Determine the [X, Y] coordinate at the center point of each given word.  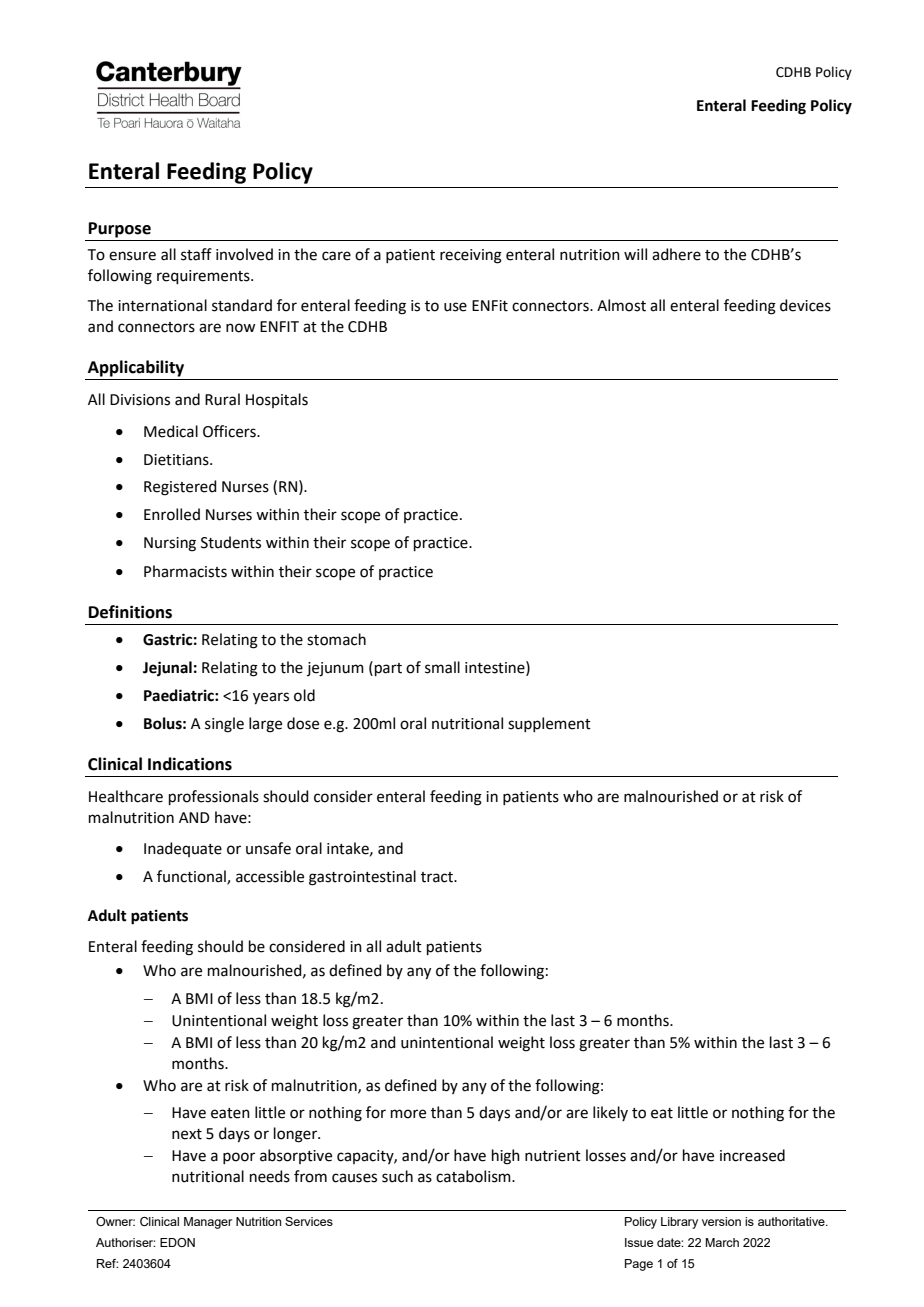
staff [196, 254]
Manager [208, 1223]
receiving [471, 256]
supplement [549, 724]
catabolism [474, 1176]
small [442, 667]
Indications [190, 764]
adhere [676, 254]
